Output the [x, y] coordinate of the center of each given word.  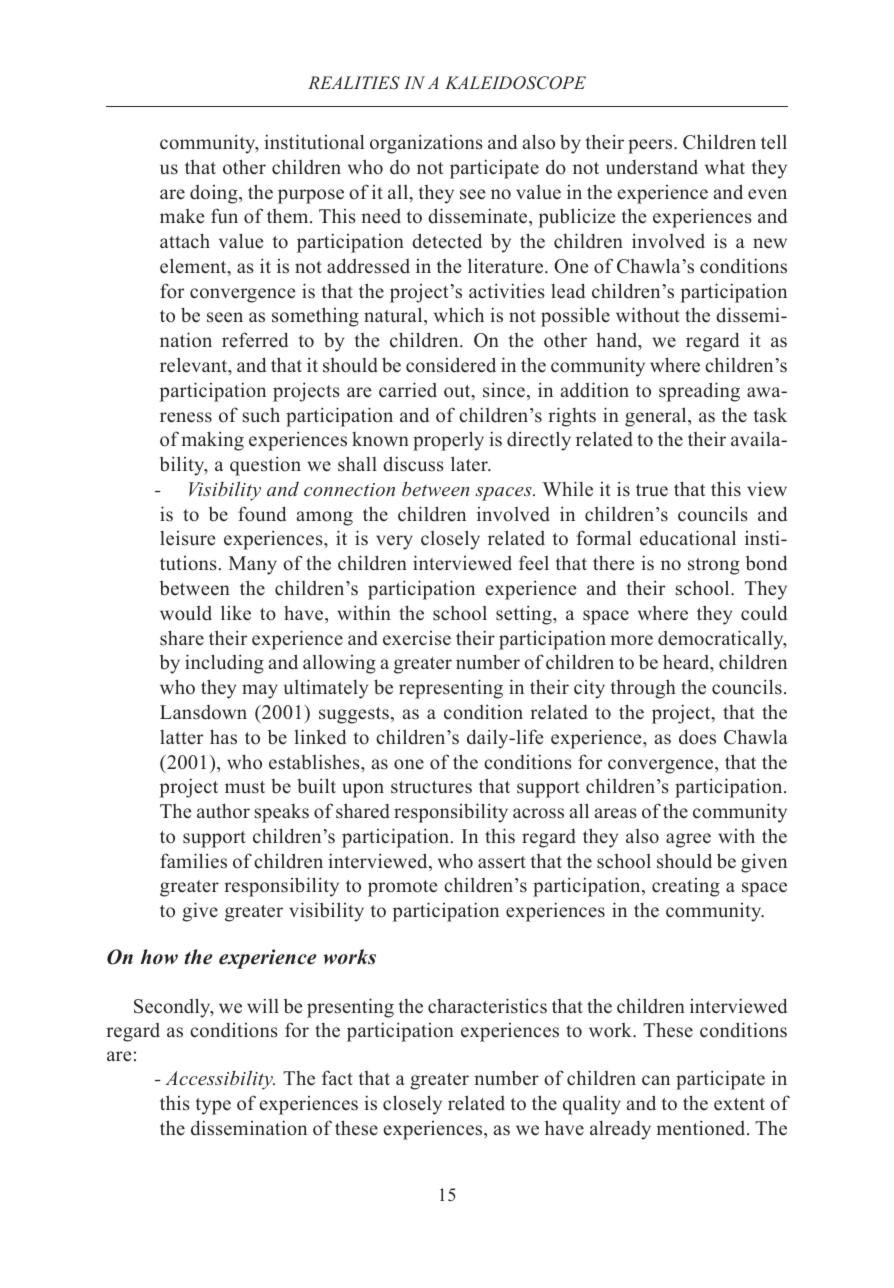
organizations [426, 144]
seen [225, 317]
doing [215, 194]
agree [688, 840]
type [213, 1106]
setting [525, 615]
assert [502, 862]
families [193, 861]
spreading [699, 392]
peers [651, 146]
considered [451, 365]
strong [714, 566]
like [236, 613]
